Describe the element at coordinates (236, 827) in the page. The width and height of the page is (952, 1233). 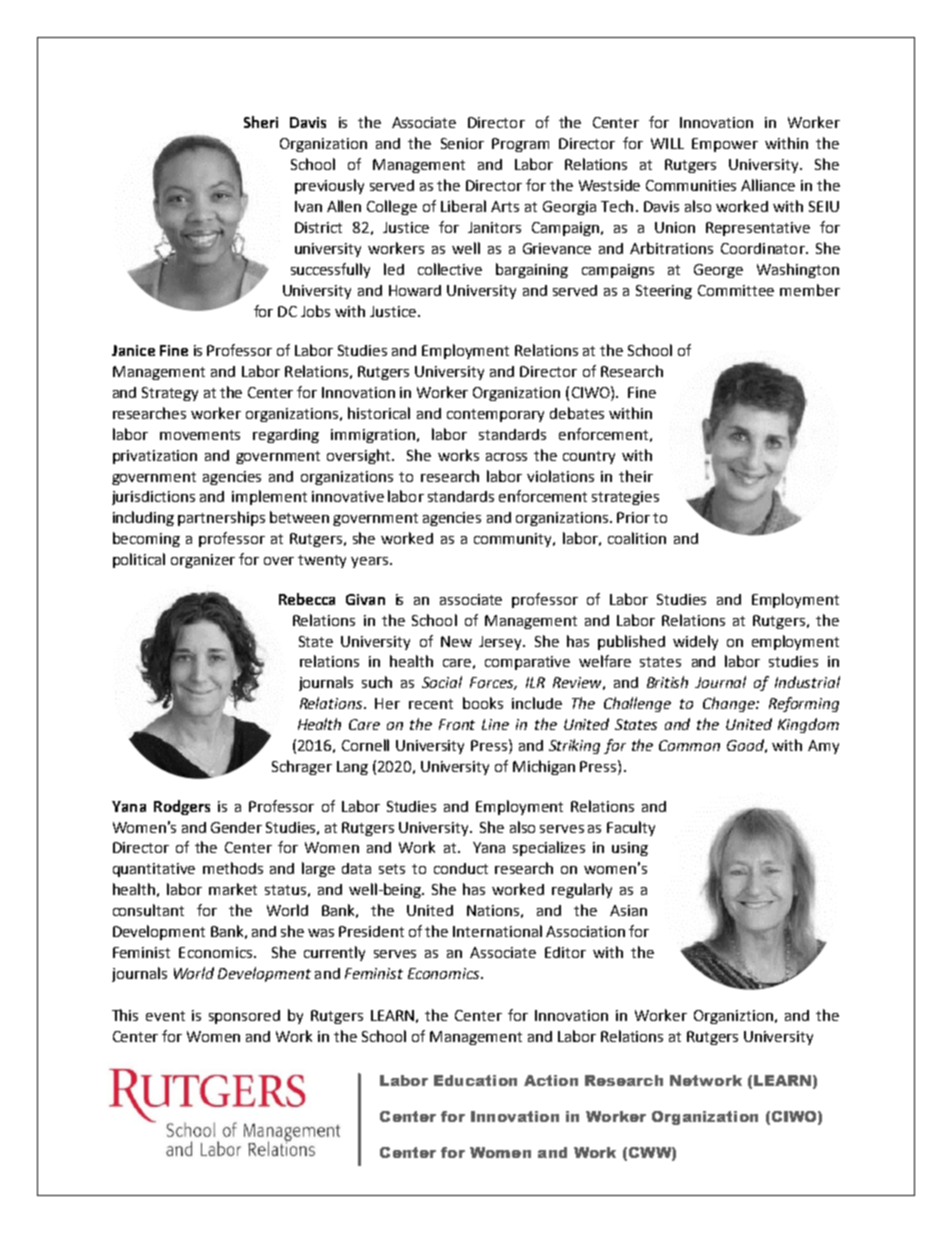
I see `Gender` at that location.
